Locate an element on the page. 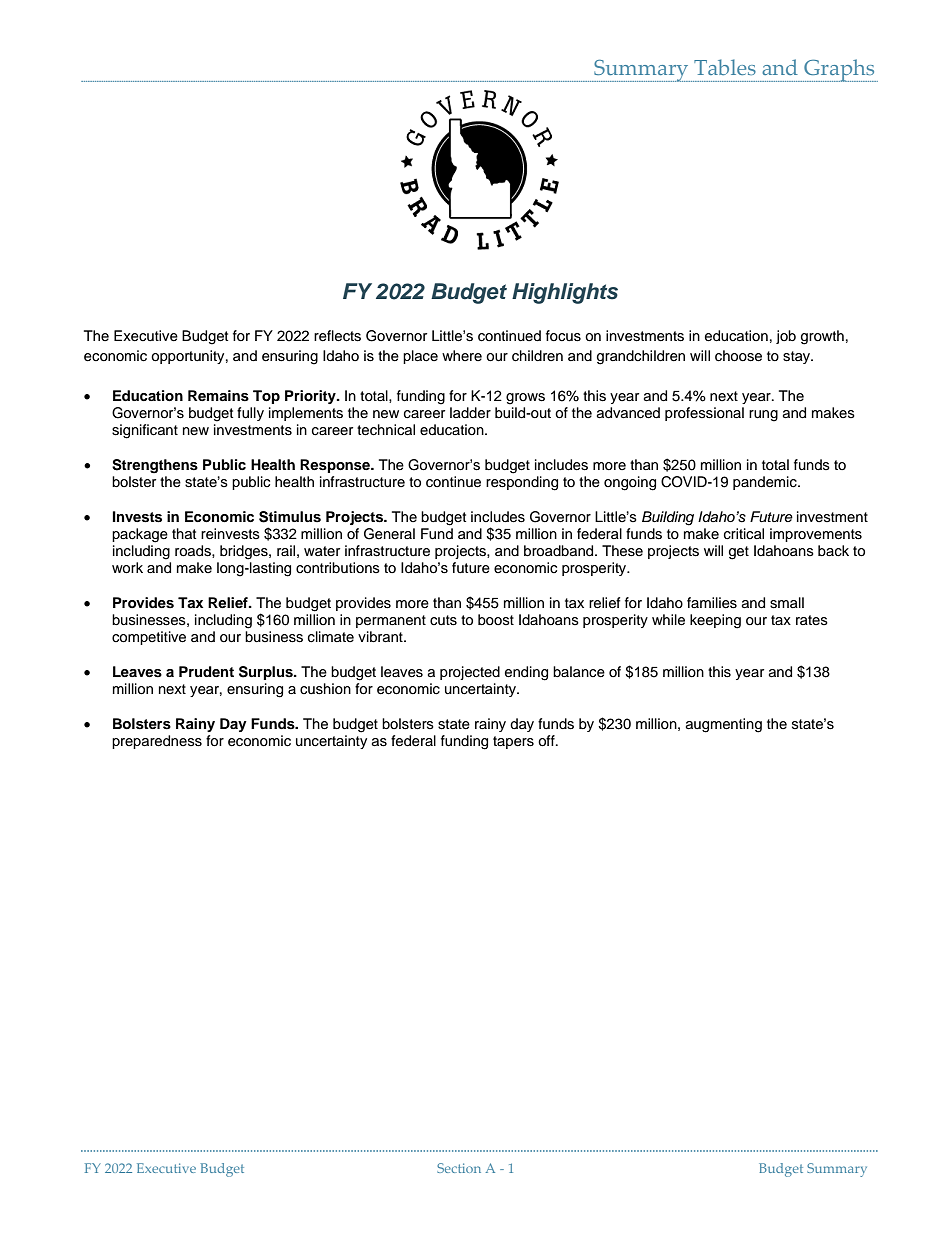 This document has height=1233, width=952. Tables is located at coordinates (725, 67).
